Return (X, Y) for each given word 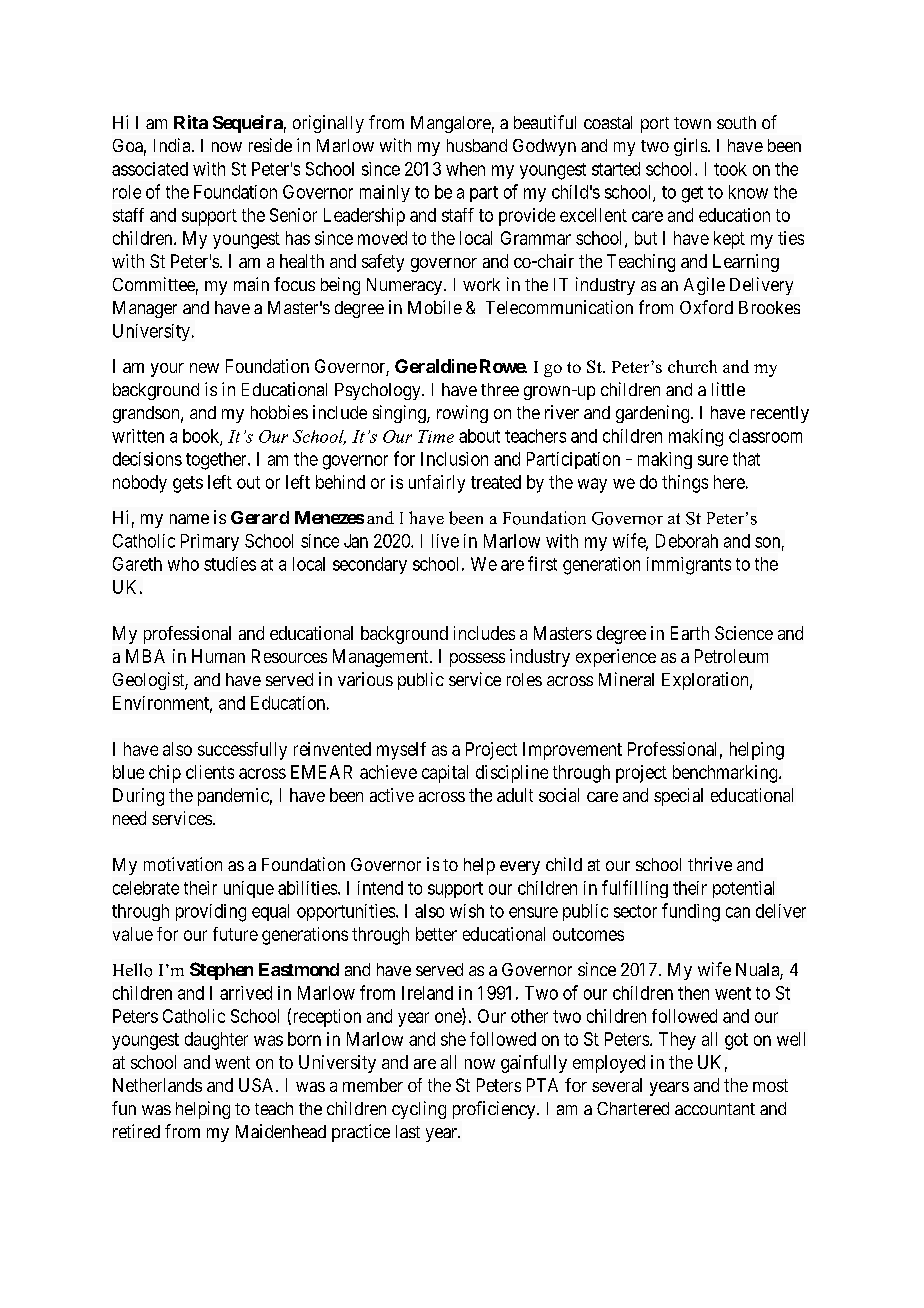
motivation (183, 864)
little (728, 389)
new (204, 368)
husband (477, 145)
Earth (690, 633)
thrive (710, 864)
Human (218, 656)
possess (477, 660)
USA (258, 1085)
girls (690, 147)
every (520, 868)
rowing (462, 414)
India (173, 145)
